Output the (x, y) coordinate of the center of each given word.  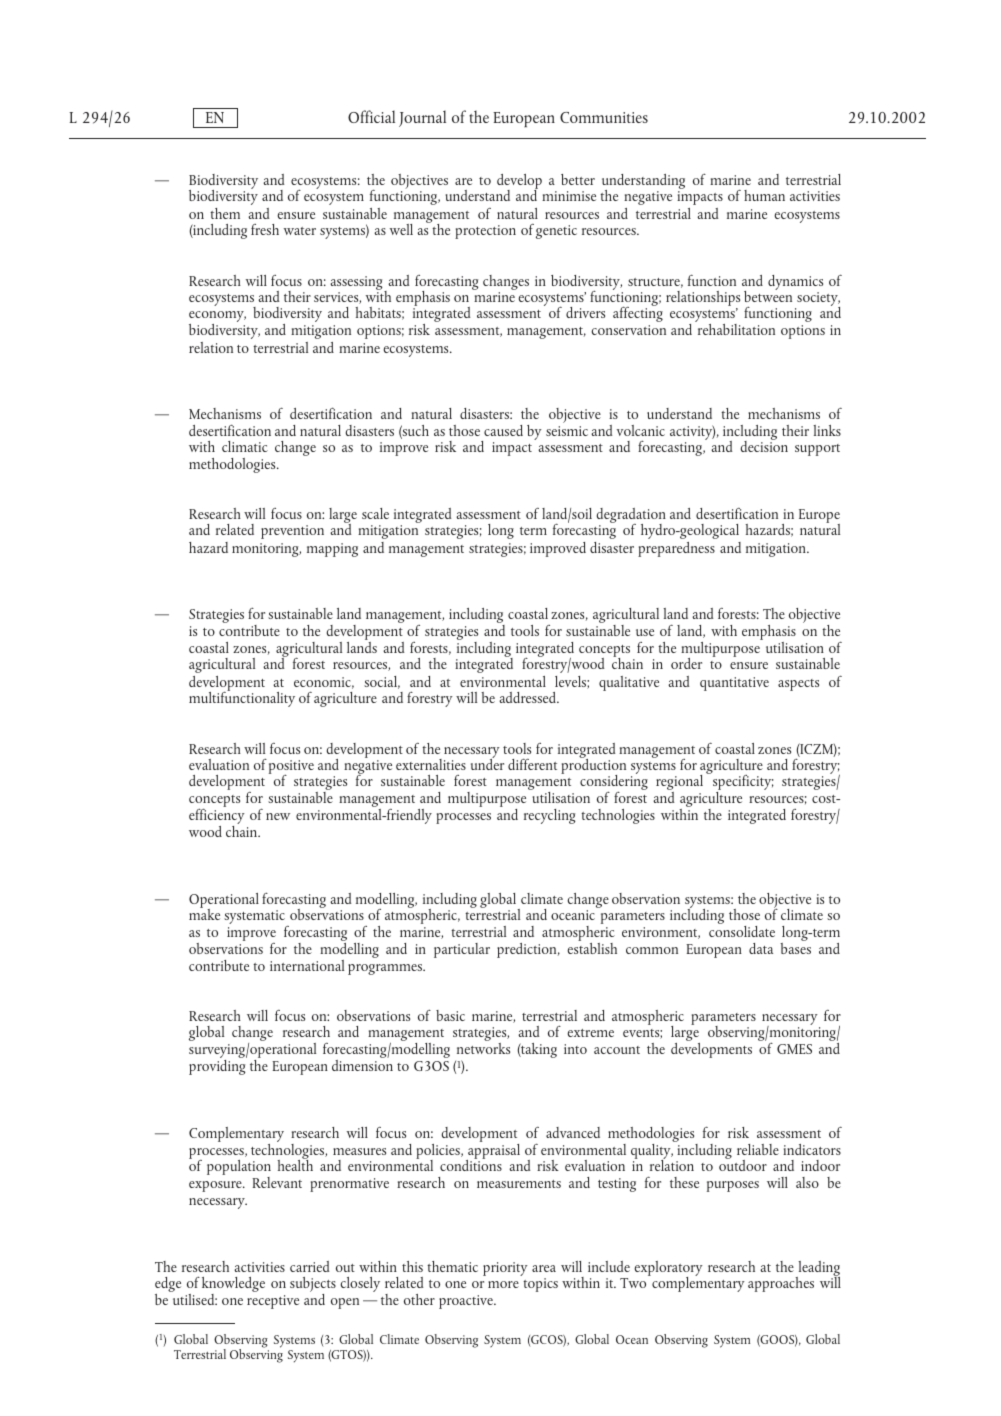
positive (291, 768)
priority (505, 1269)
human (764, 195)
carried (310, 1266)
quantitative (734, 684)
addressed (528, 697)
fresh (265, 229)
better (578, 179)
